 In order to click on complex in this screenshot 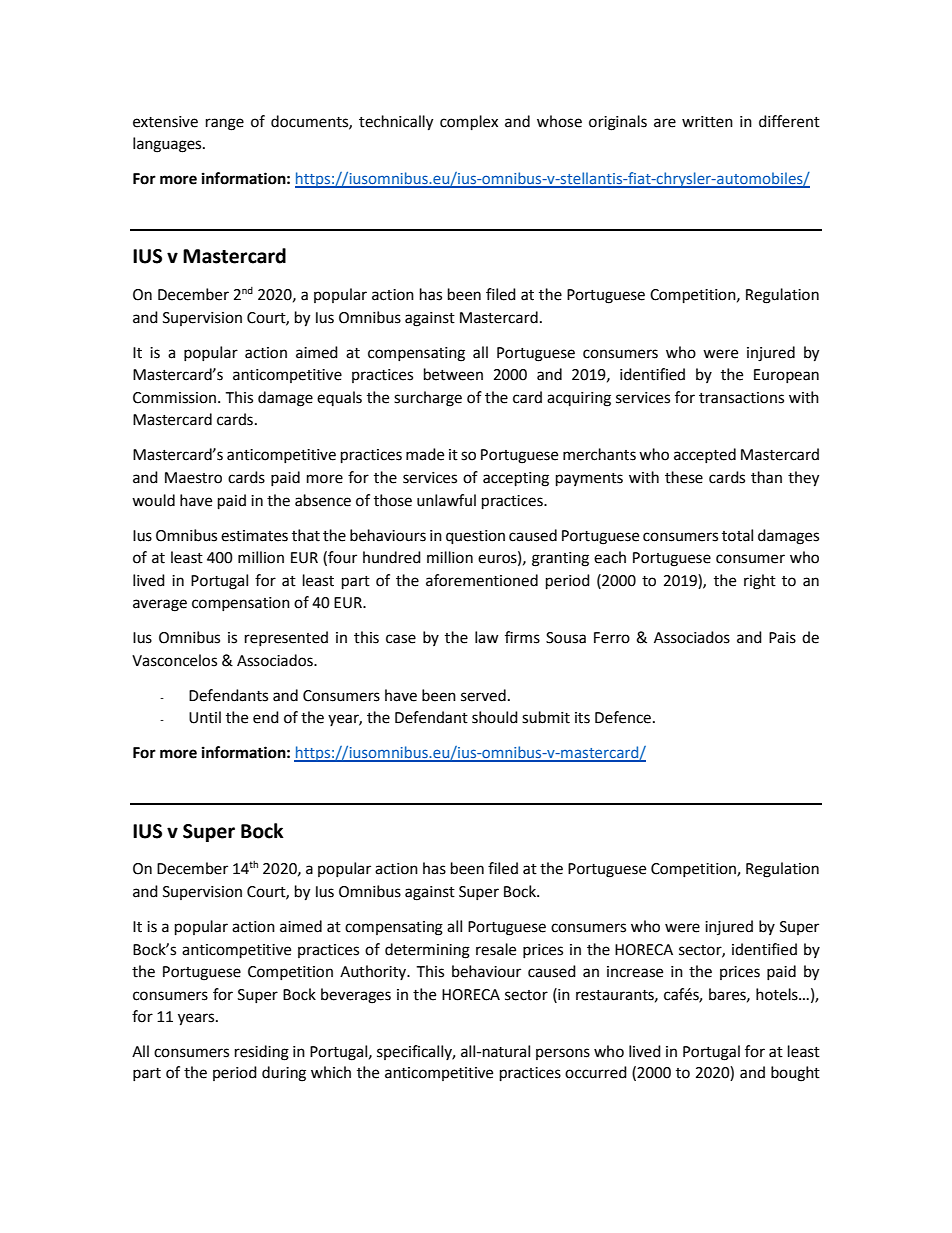, I will do `click(469, 123)`.
